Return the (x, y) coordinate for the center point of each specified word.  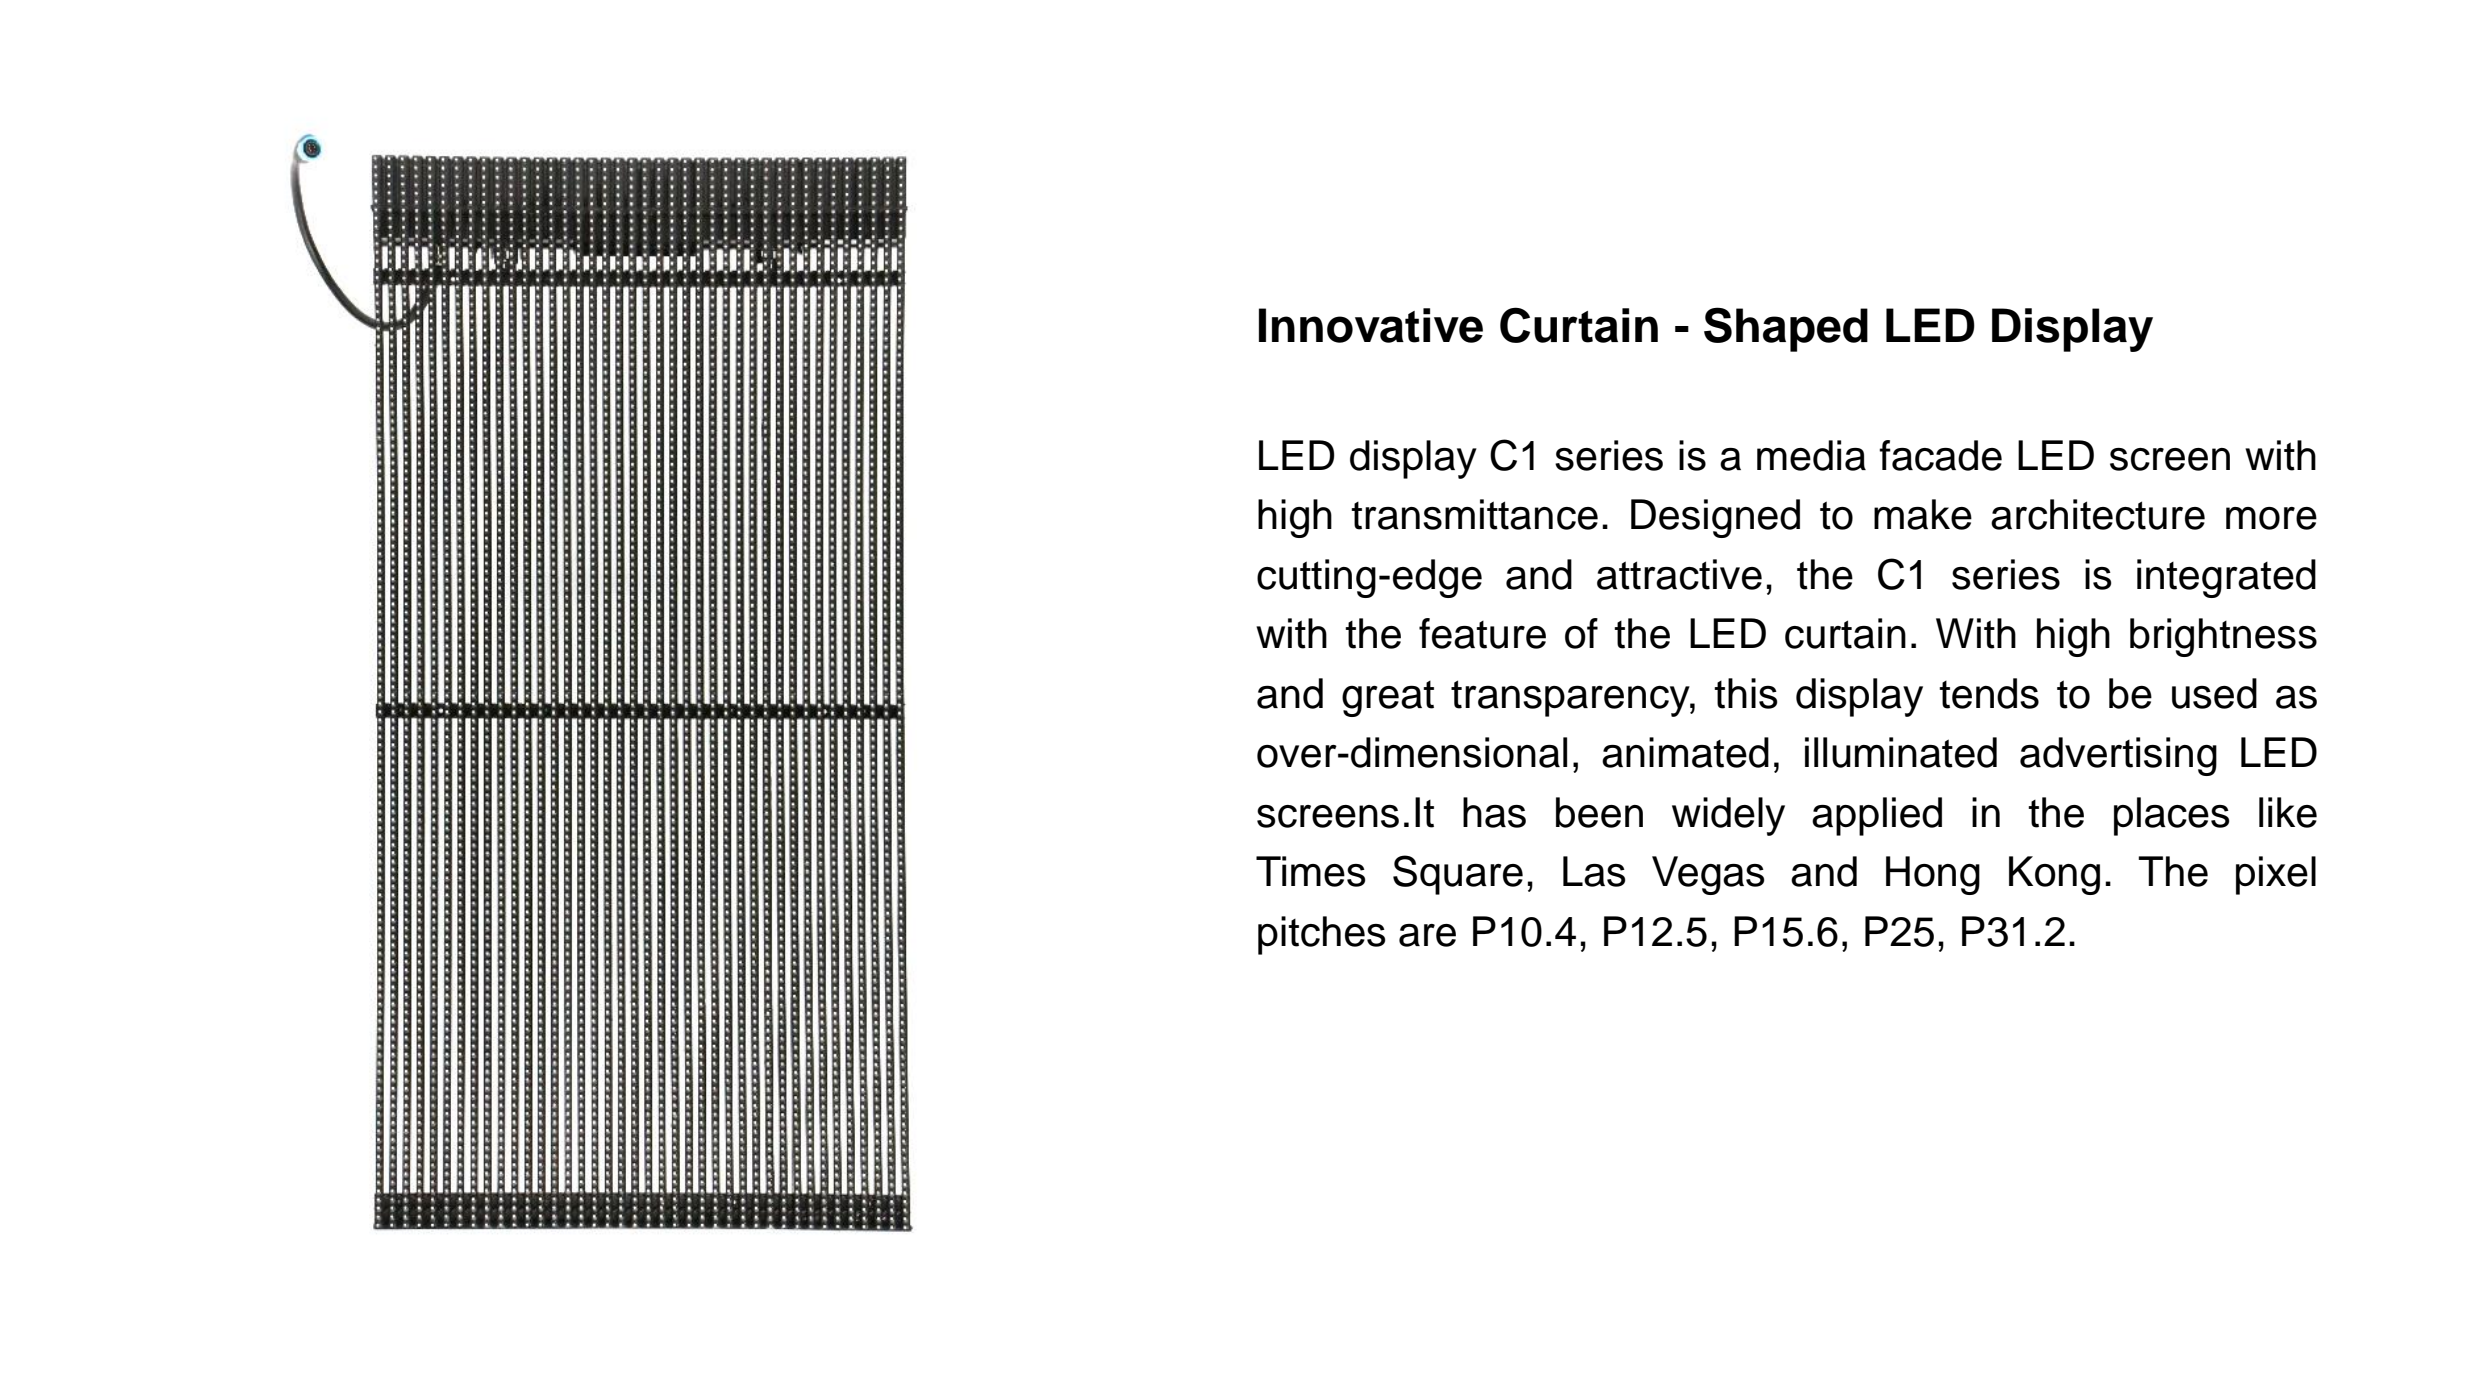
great (1388, 699)
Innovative (1371, 325)
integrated (2226, 578)
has (1494, 812)
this (1746, 693)
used (2214, 693)
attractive (1679, 574)
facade (1940, 455)
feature (1482, 633)
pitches (1321, 935)
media (1811, 455)
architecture (2098, 514)
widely (1728, 816)
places (2171, 816)
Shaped (1786, 329)
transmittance (1474, 514)
